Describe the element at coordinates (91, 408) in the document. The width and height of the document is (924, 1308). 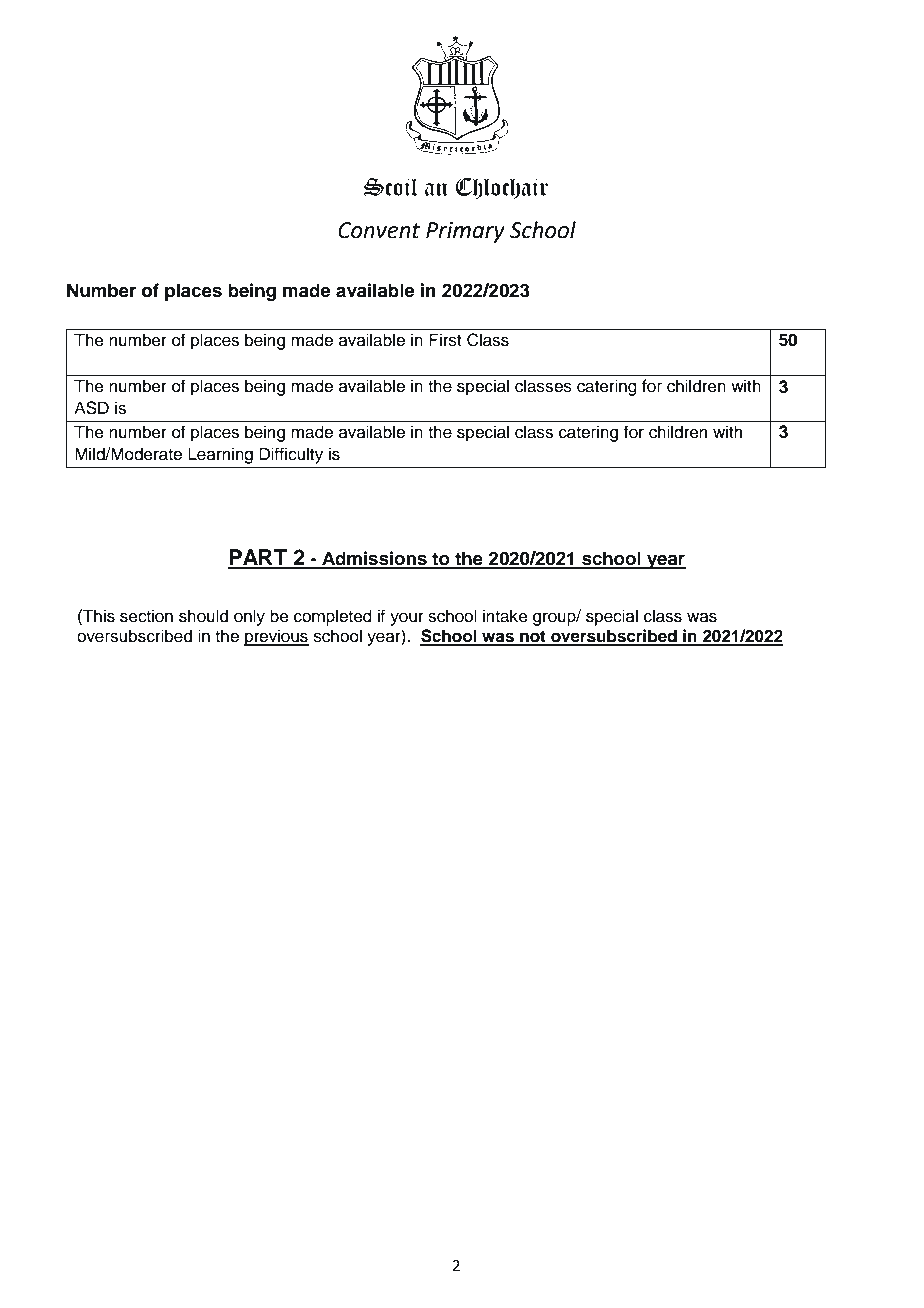
I see `ASD` at that location.
